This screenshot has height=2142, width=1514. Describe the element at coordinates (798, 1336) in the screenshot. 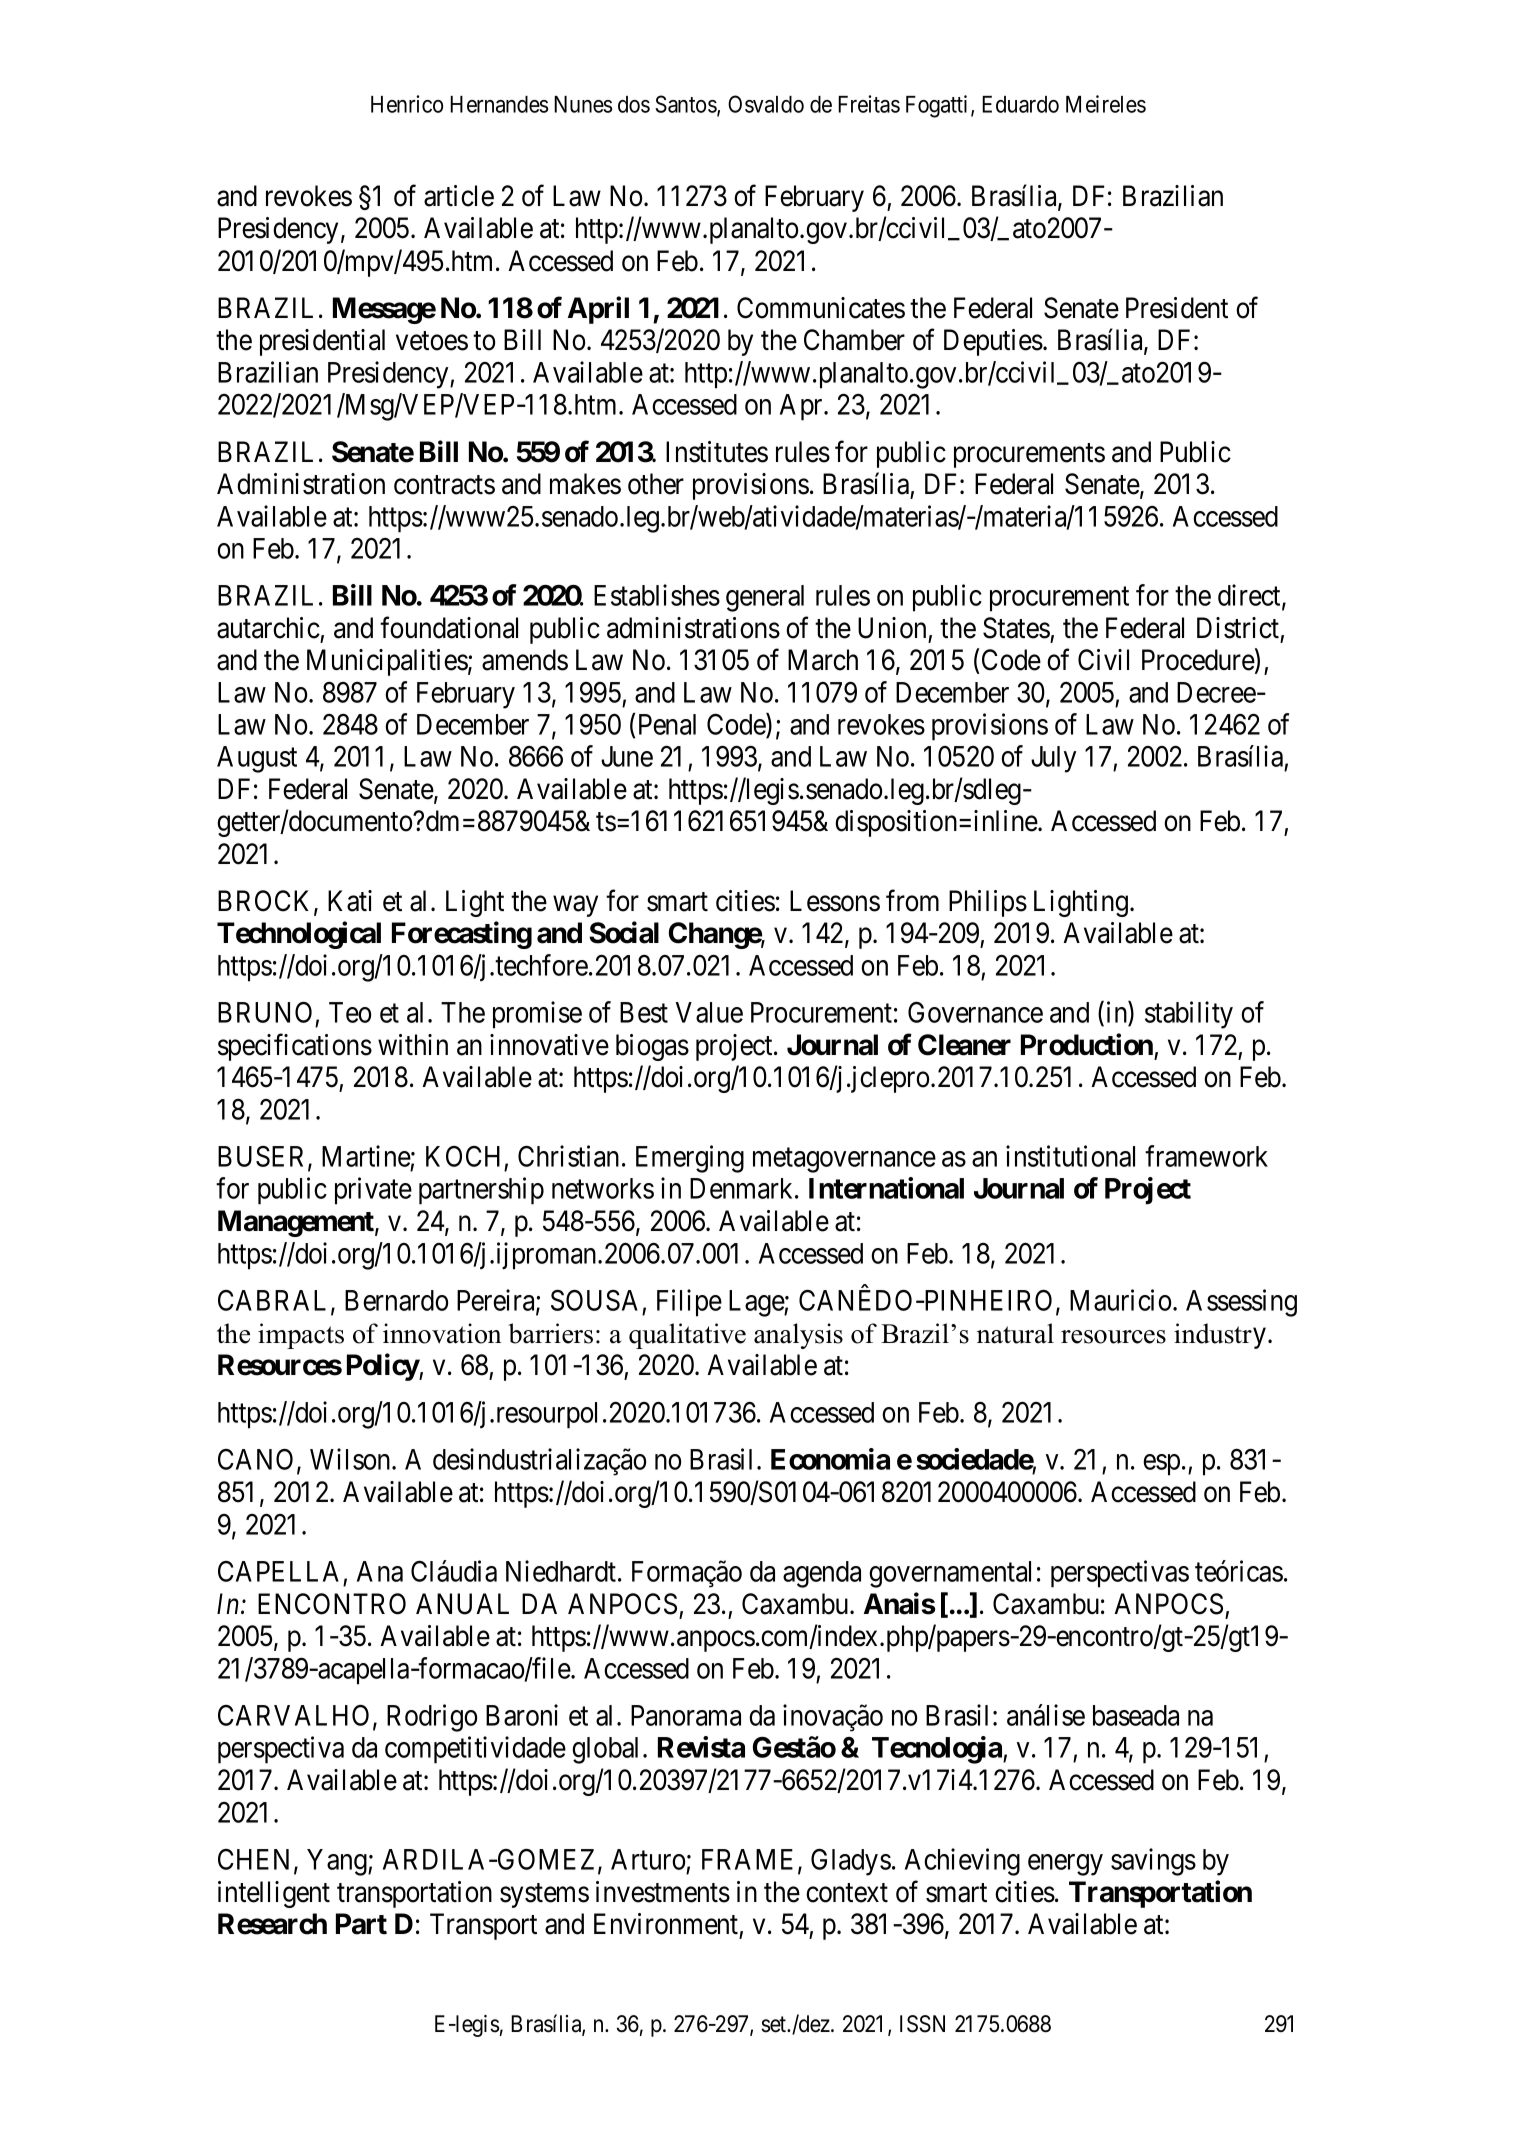

I see `analysis` at that location.
